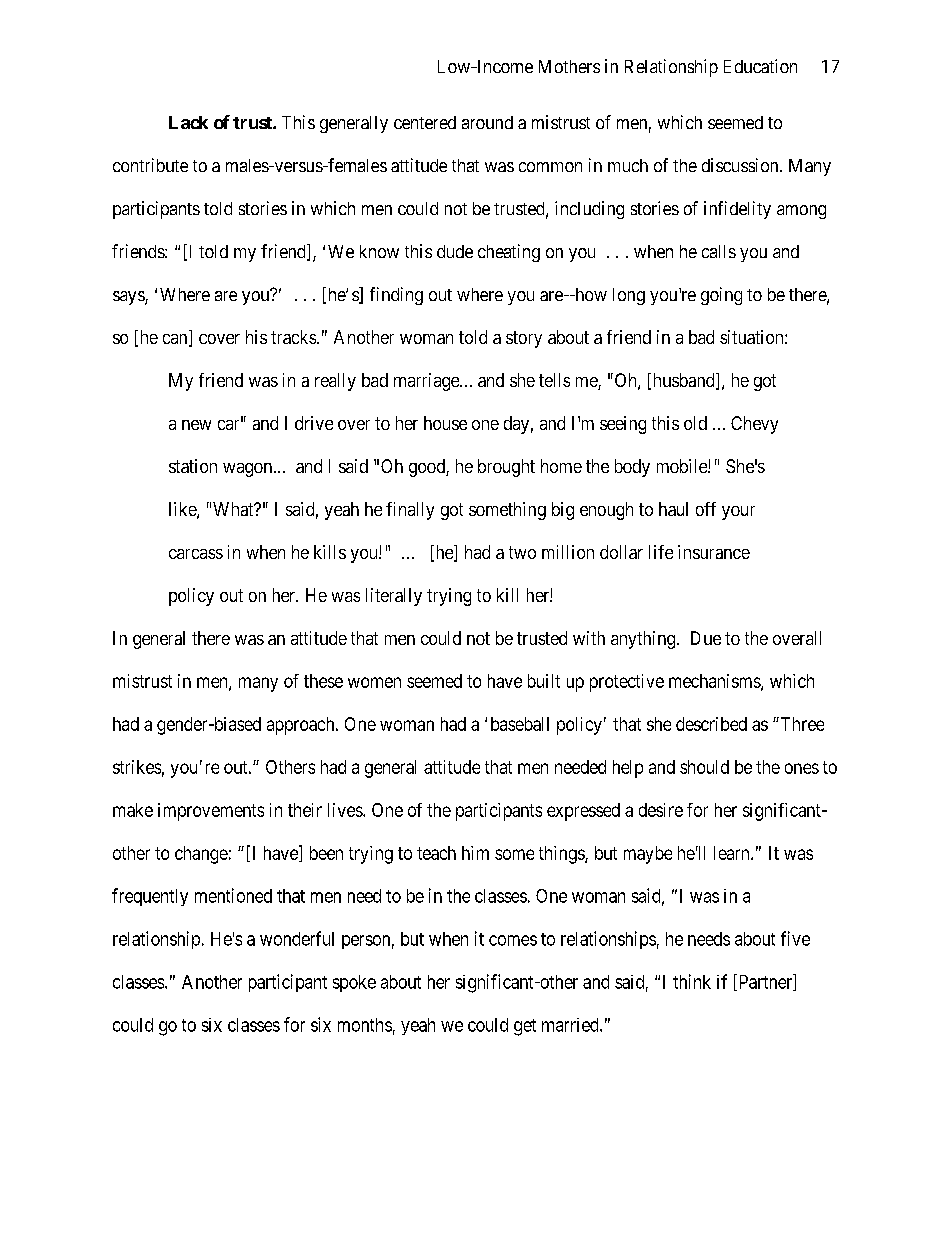 The image size is (952, 1233). Describe the element at coordinates (525, 1027) in the screenshot. I see `get` at that location.
